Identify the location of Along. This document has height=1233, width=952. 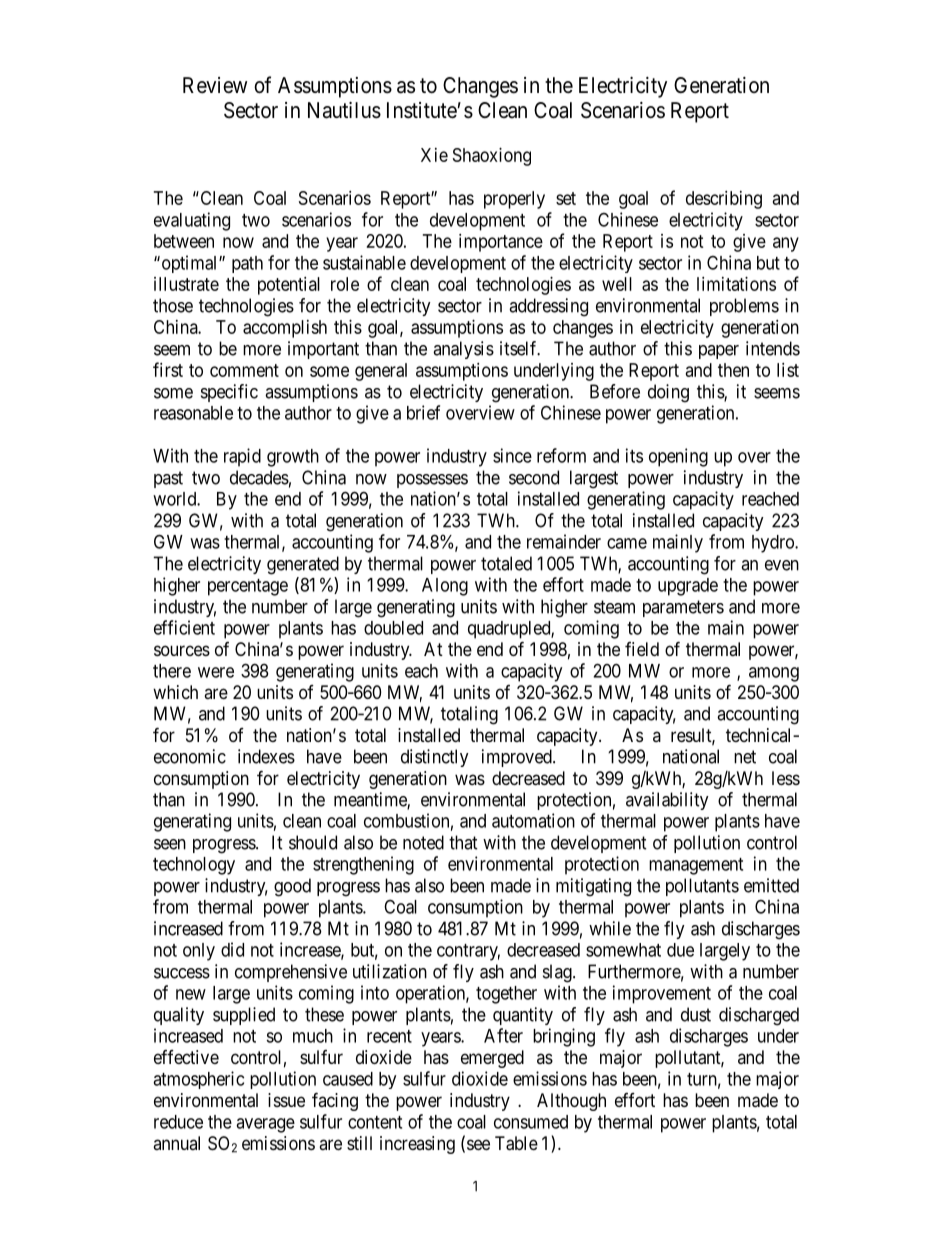
(445, 587).
